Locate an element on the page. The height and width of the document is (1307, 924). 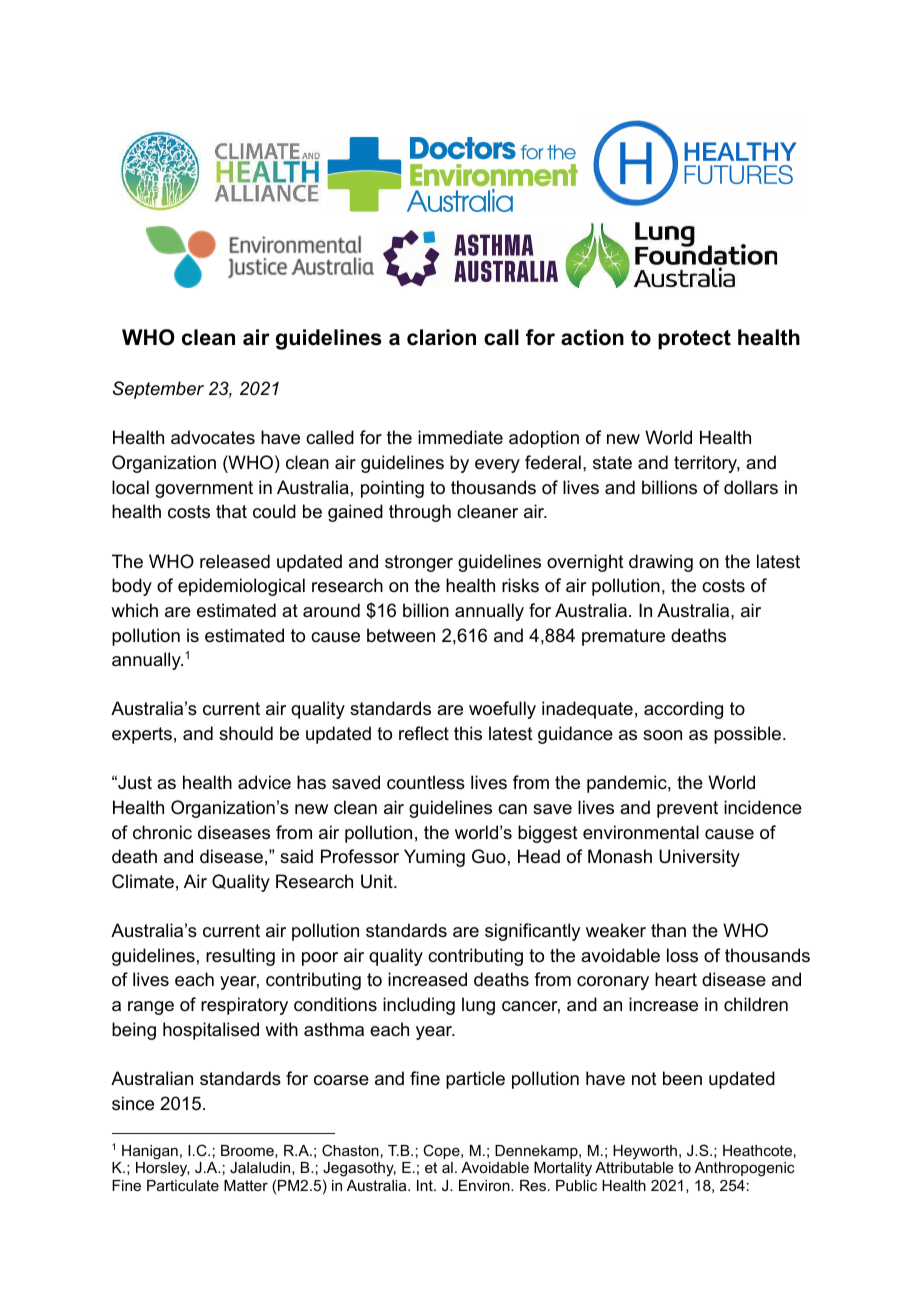
Particulate is located at coordinates (183, 1185).
